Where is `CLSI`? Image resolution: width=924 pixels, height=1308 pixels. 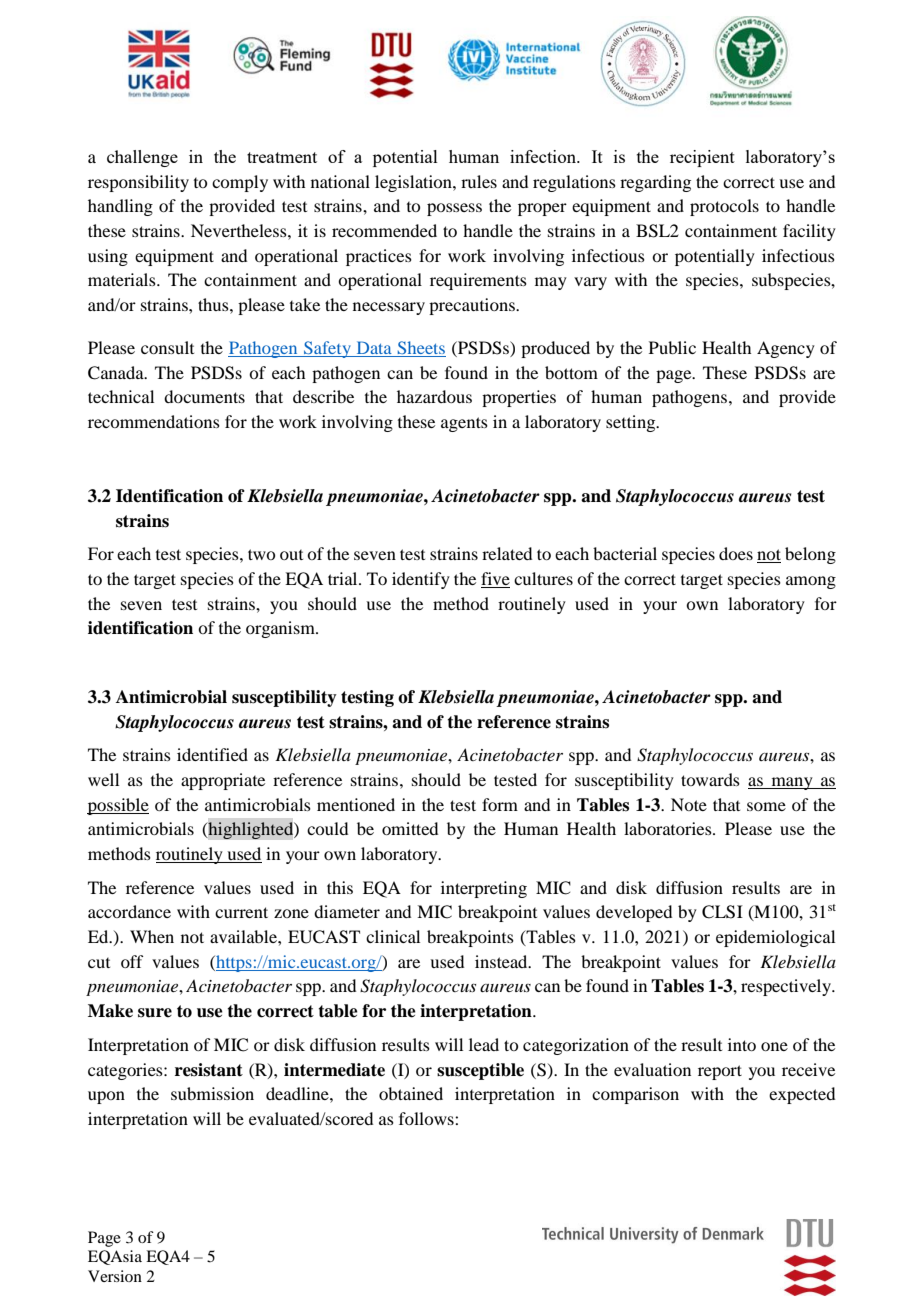
CLSI is located at coordinates (722, 912).
